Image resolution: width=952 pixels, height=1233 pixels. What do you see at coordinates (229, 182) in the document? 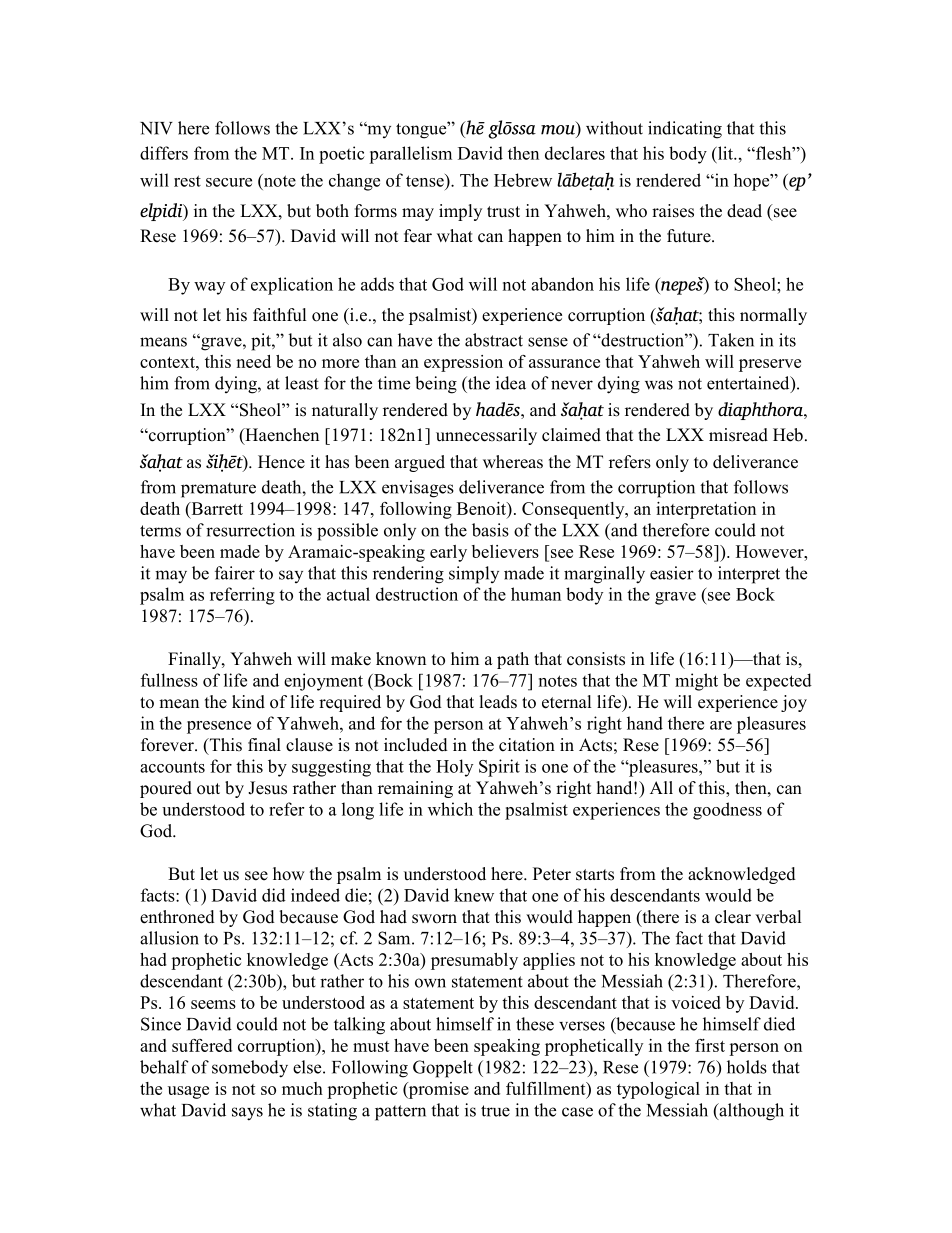
I see `secure` at bounding box center [229, 182].
